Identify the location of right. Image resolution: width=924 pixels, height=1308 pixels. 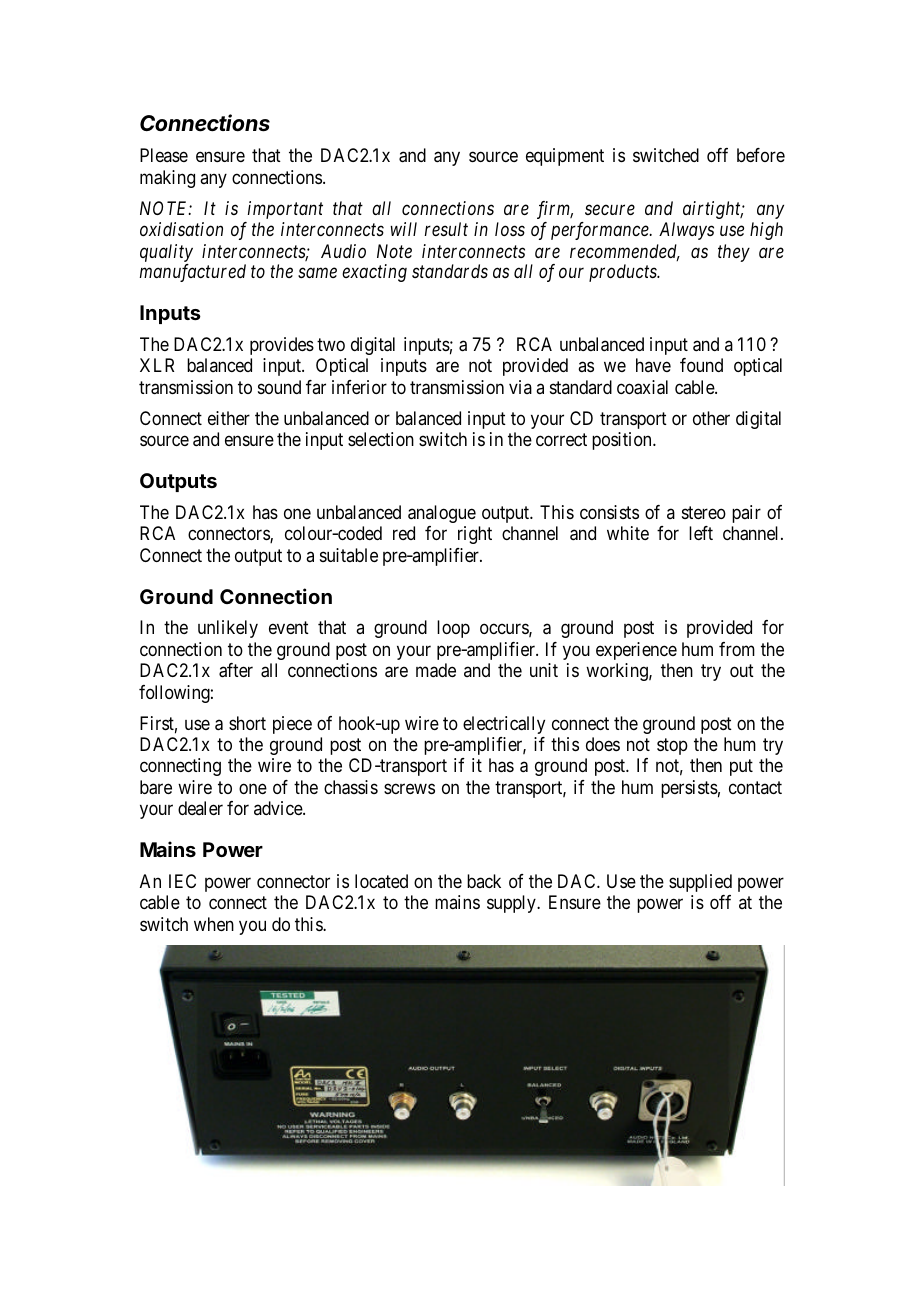
(475, 535).
